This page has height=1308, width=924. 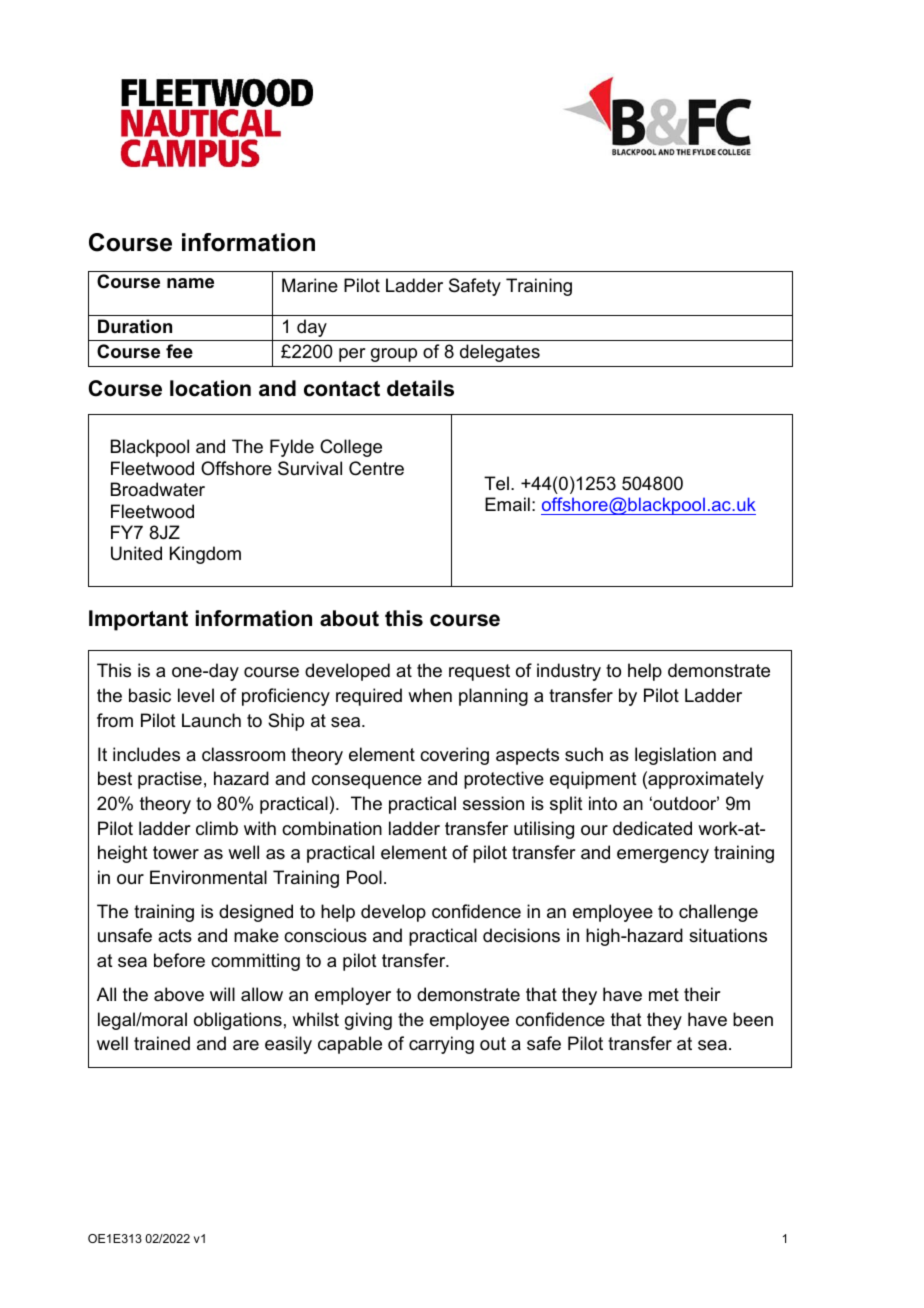 I want to click on Email, so click(x=507, y=504).
